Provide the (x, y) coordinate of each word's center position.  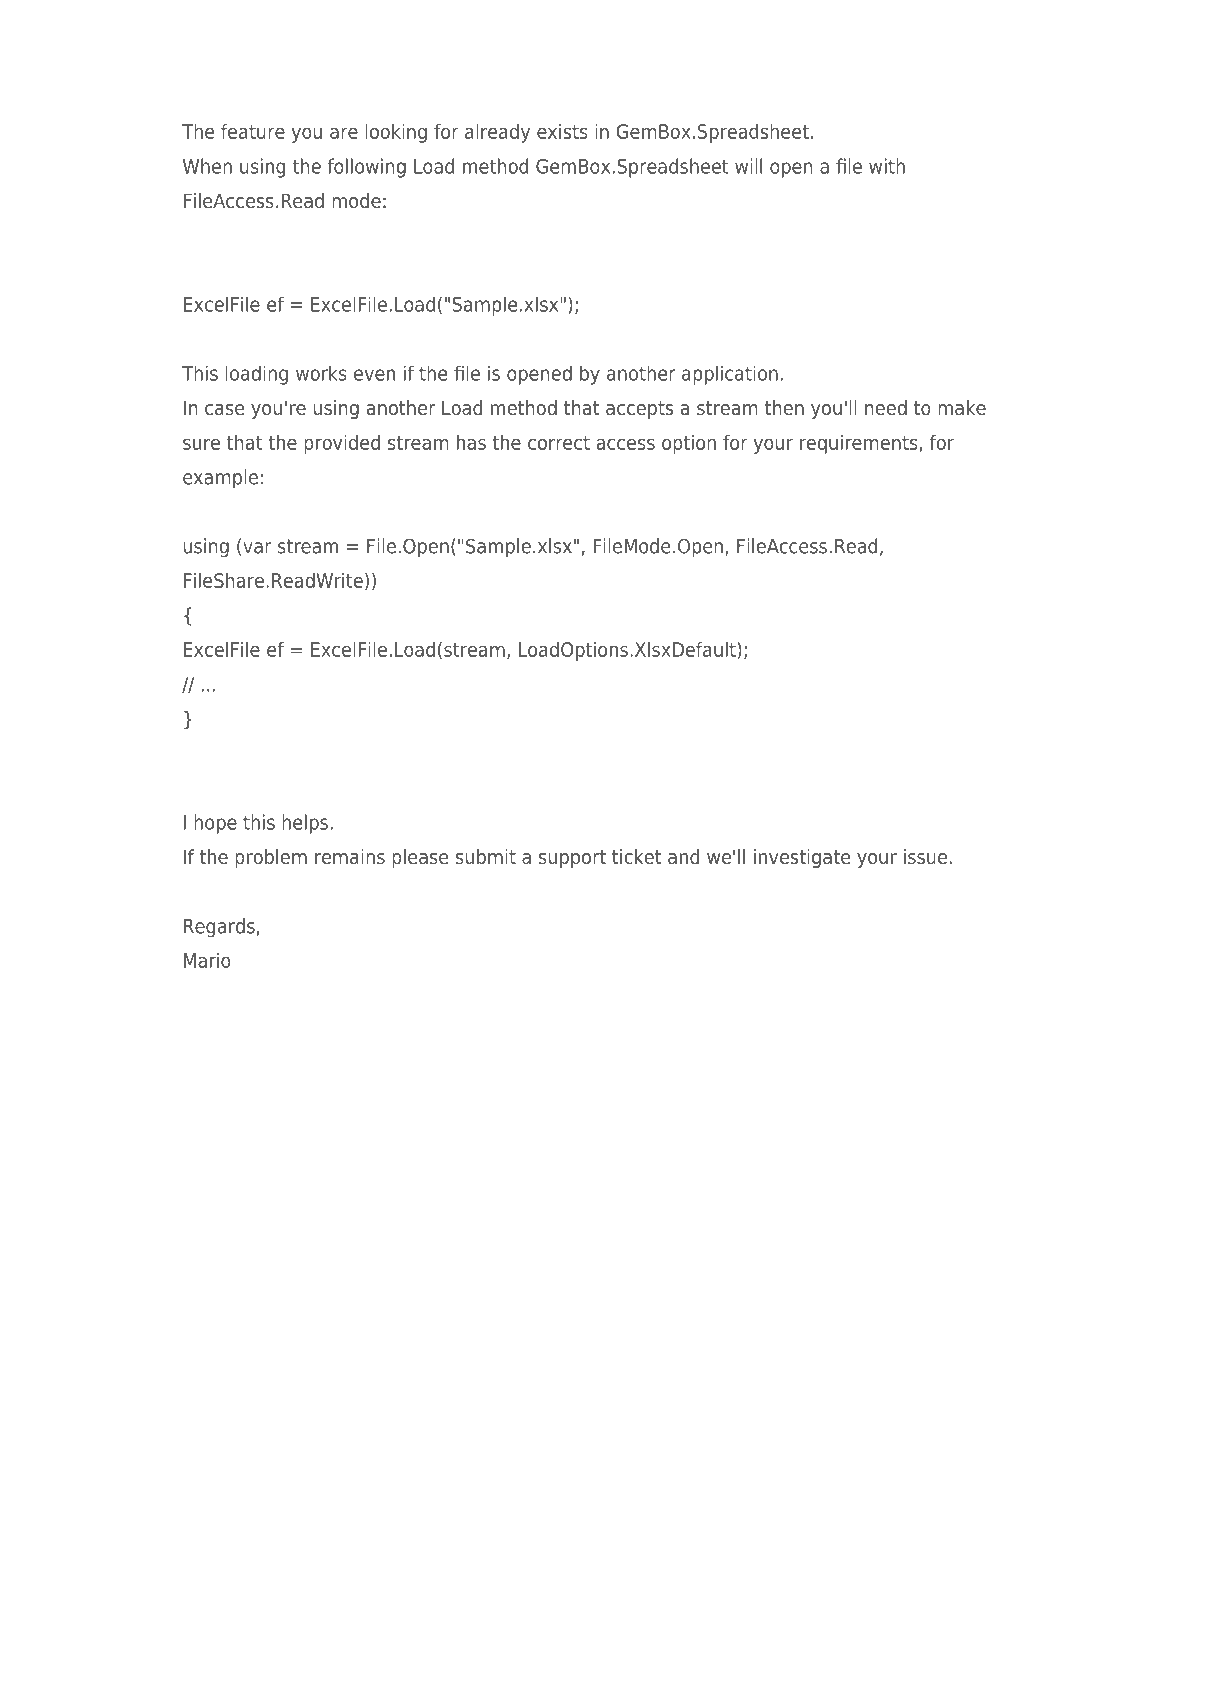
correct (559, 443)
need (886, 408)
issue (925, 857)
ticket (637, 857)
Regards (219, 928)
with (887, 166)
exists (562, 131)
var (257, 548)
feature (253, 131)
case (224, 410)
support (572, 859)
